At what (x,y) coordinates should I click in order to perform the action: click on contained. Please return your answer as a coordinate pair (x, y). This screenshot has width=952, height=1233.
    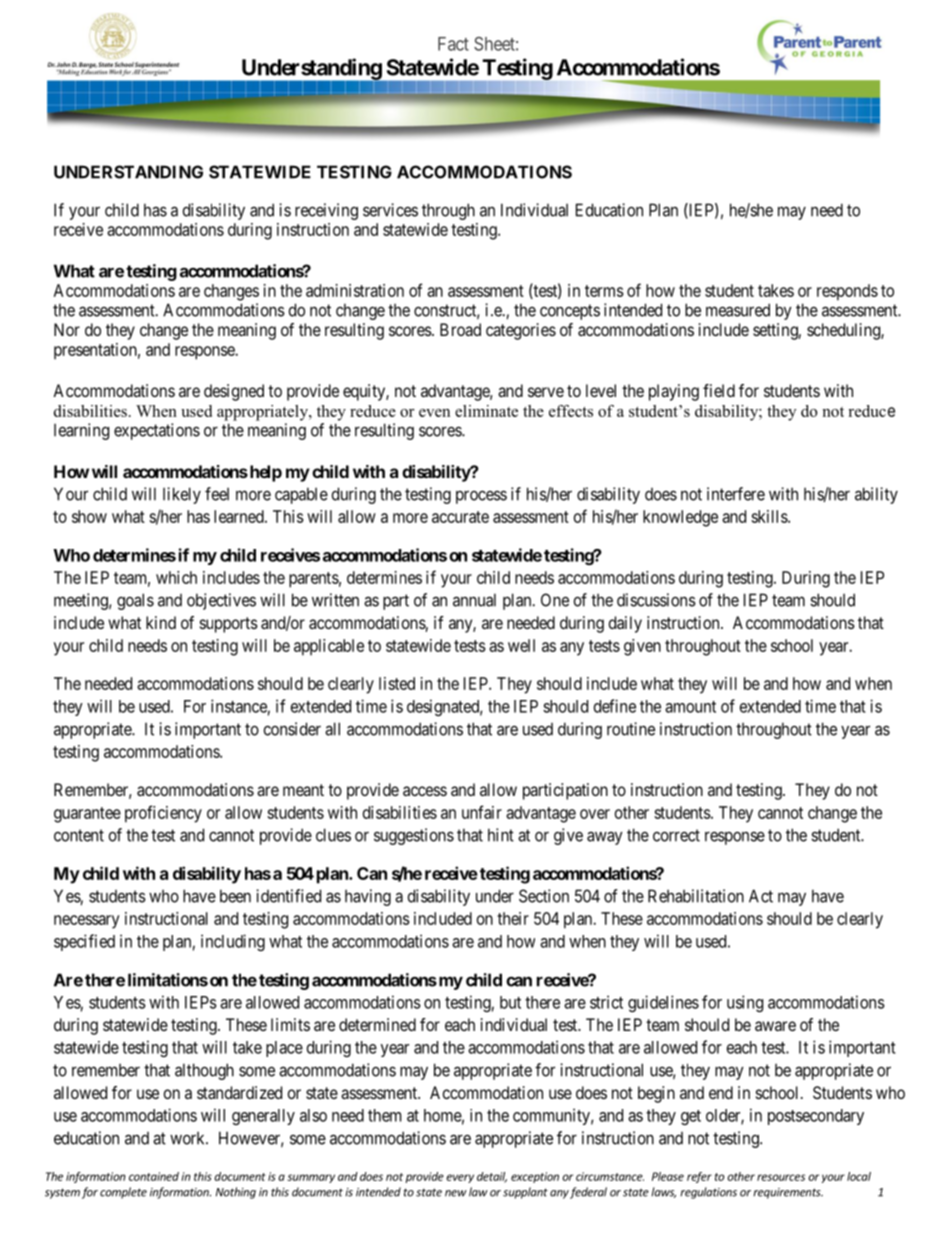
    Looking at the image, I should click on (154, 1176).
